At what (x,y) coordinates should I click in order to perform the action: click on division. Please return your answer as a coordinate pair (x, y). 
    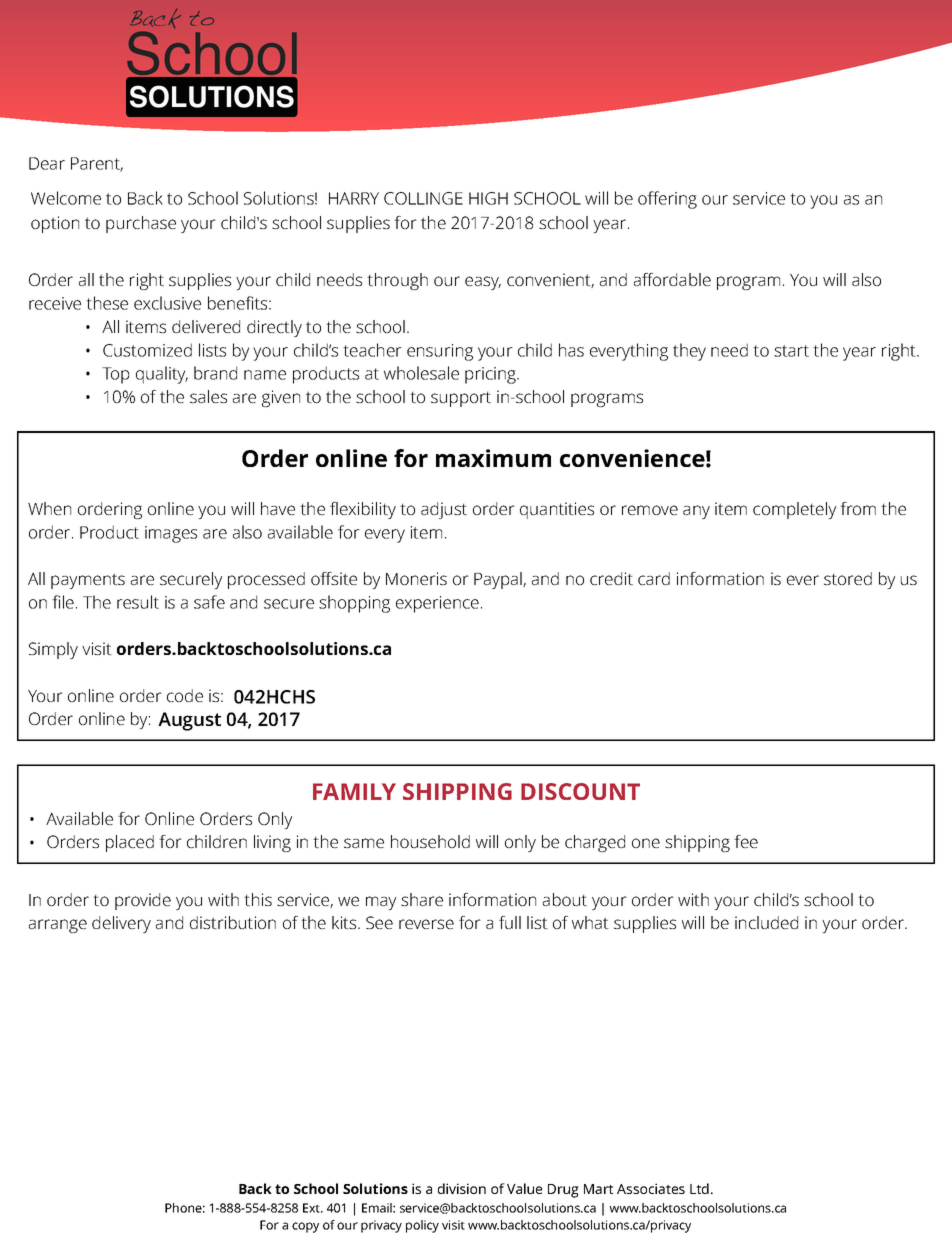
    Looking at the image, I should click on (462, 1188).
